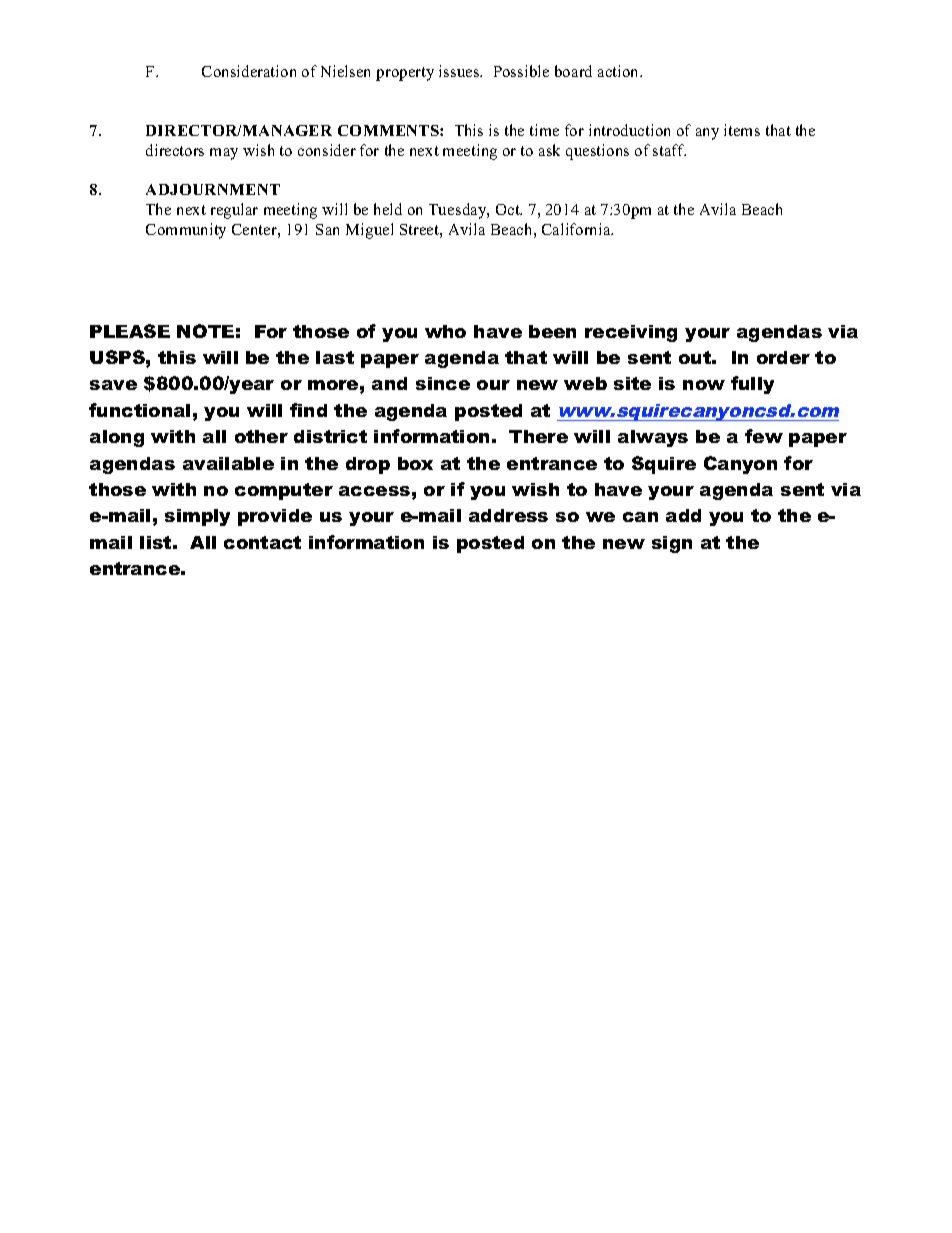 The height and width of the page is (1233, 952). Describe the element at coordinates (345, 71) in the page. I see `Nielsen` at that location.
